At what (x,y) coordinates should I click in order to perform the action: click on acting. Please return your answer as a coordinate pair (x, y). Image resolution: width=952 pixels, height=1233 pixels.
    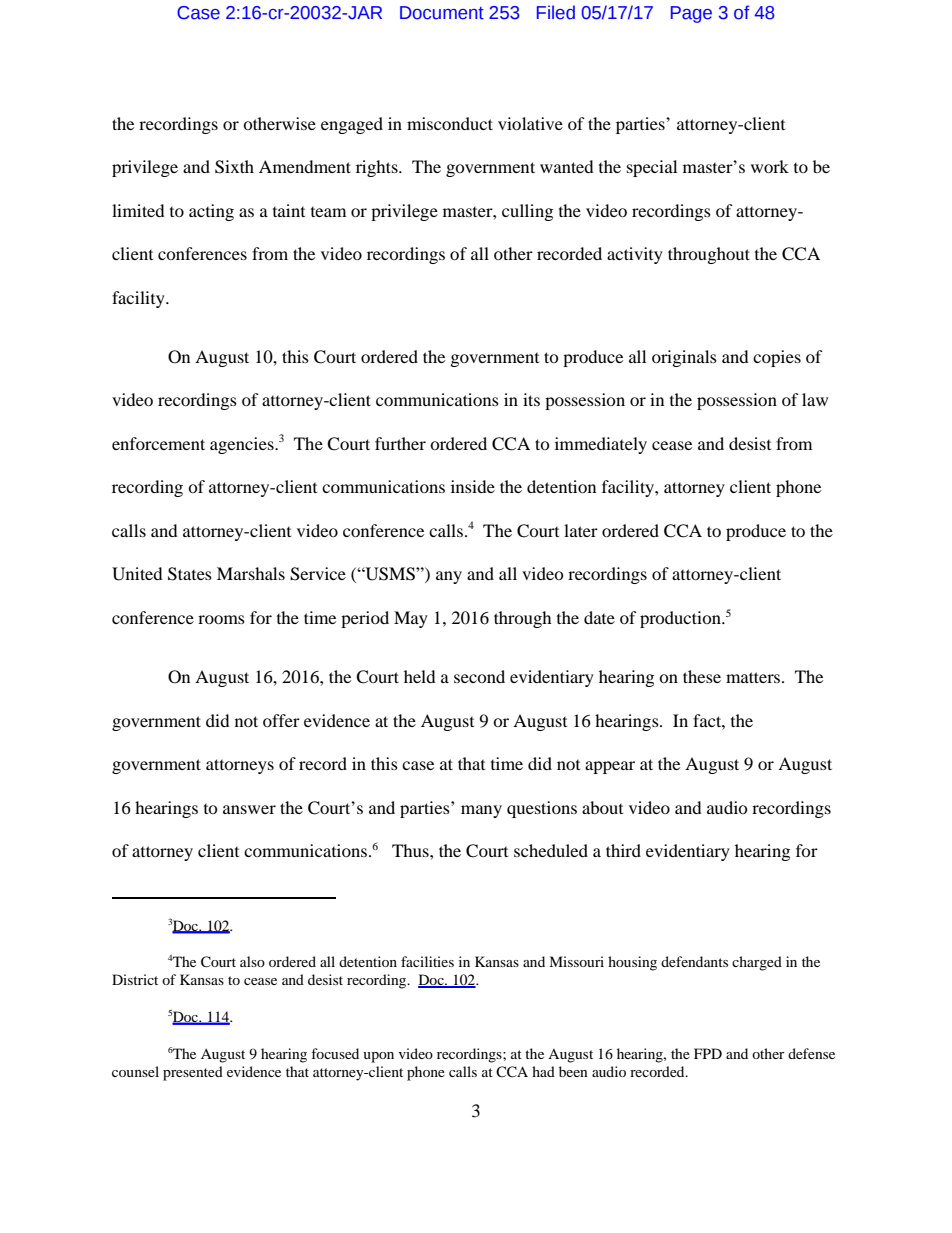
    Looking at the image, I should click on (211, 212).
